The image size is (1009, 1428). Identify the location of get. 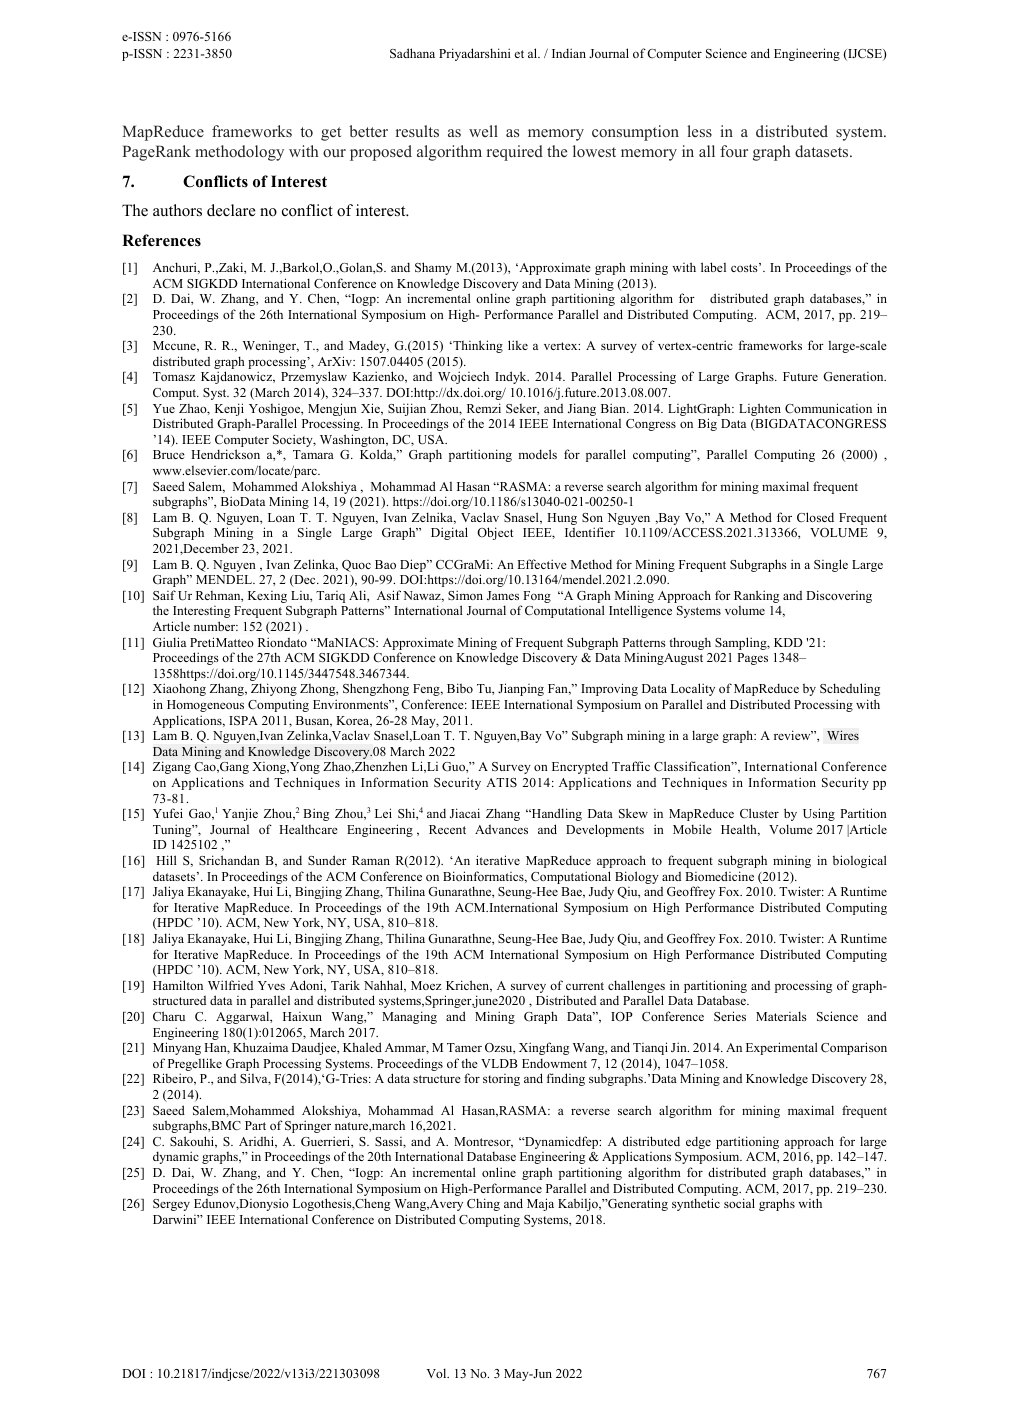
(331, 134).
